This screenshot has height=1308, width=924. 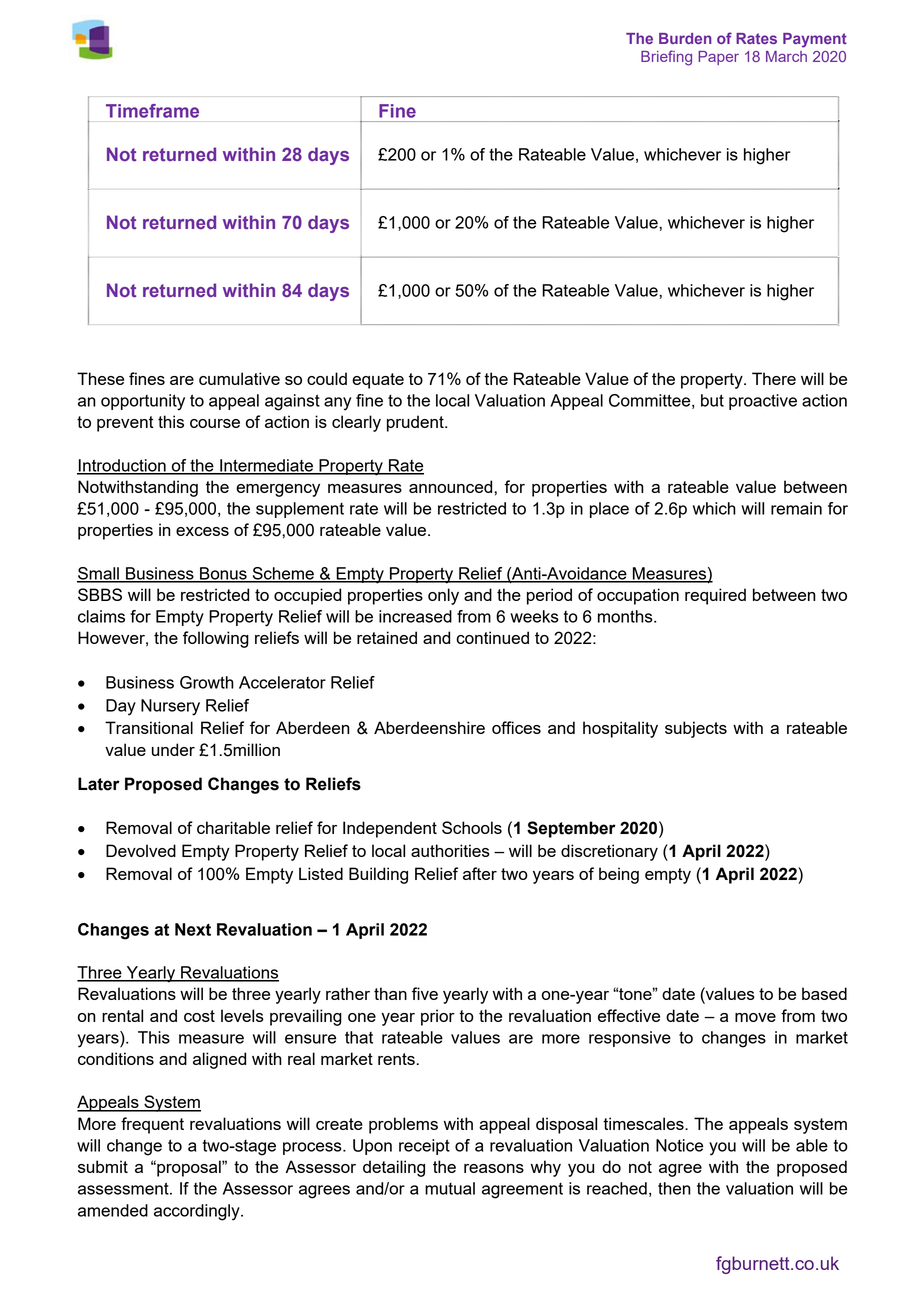 I want to click on There, so click(x=774, y=378).
